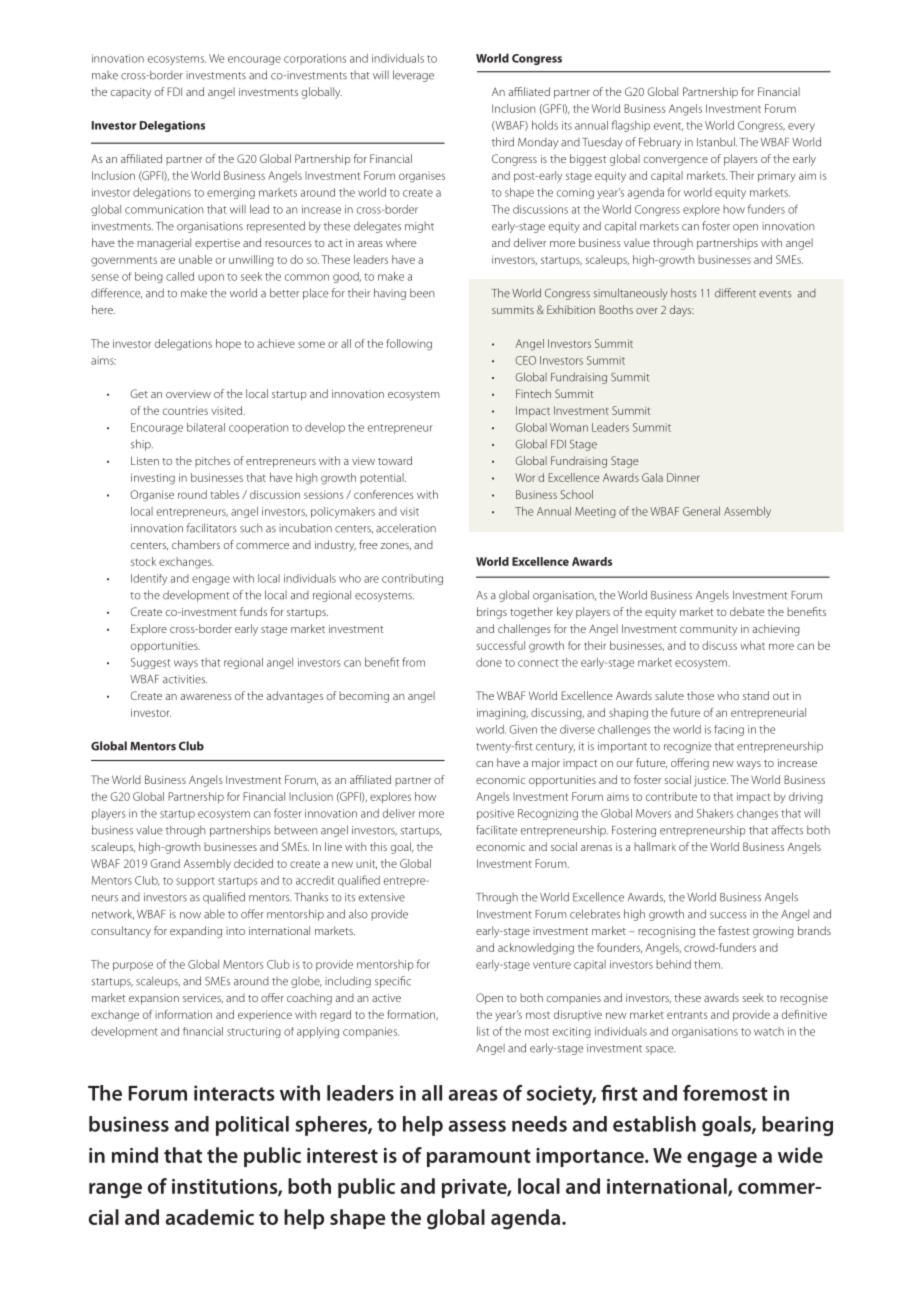 The height and width of the screenshot is (1308, 924). I want to click on fastest, so click(734, 930).
